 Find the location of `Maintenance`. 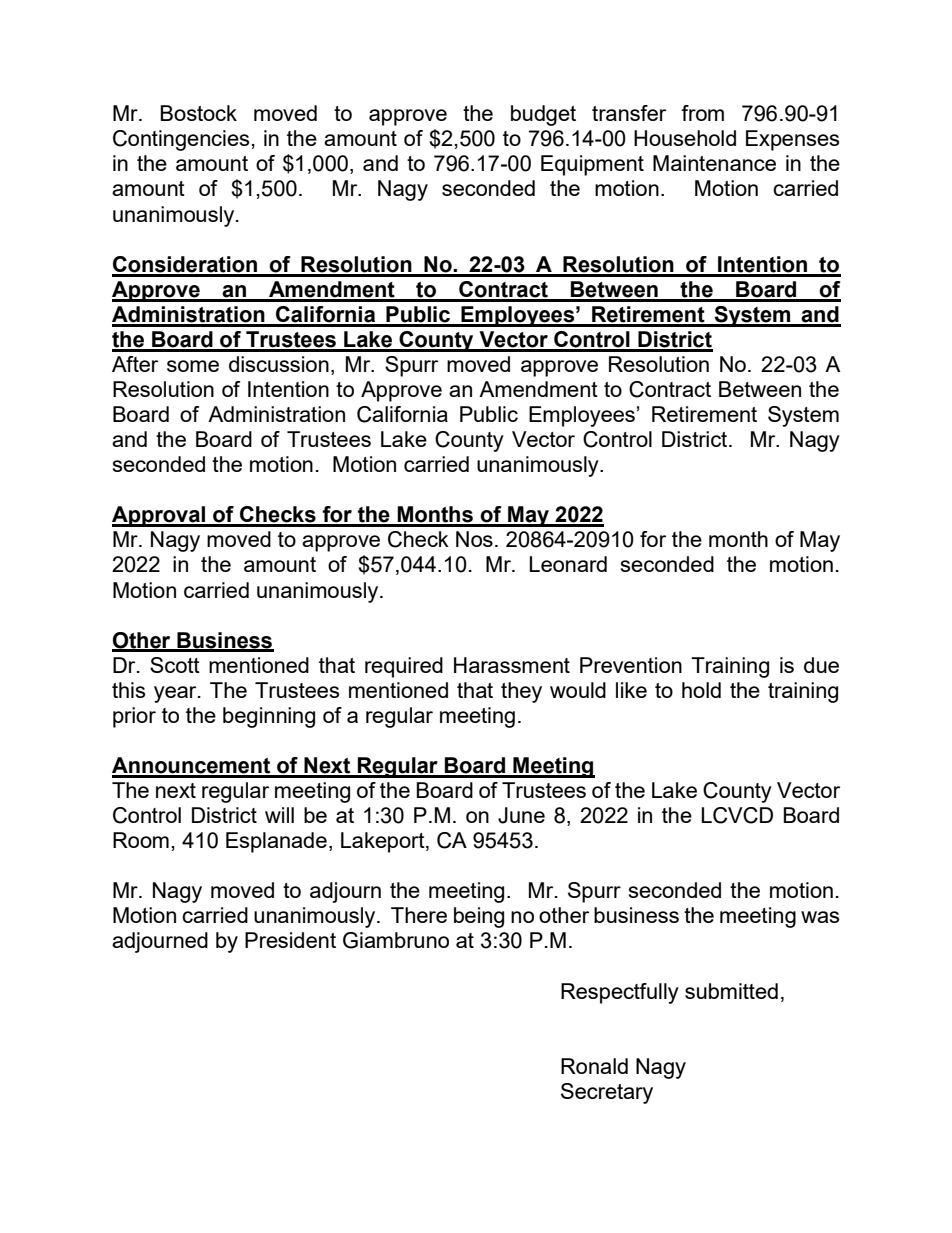

Maintenance is located at coordinates (714, 163).
